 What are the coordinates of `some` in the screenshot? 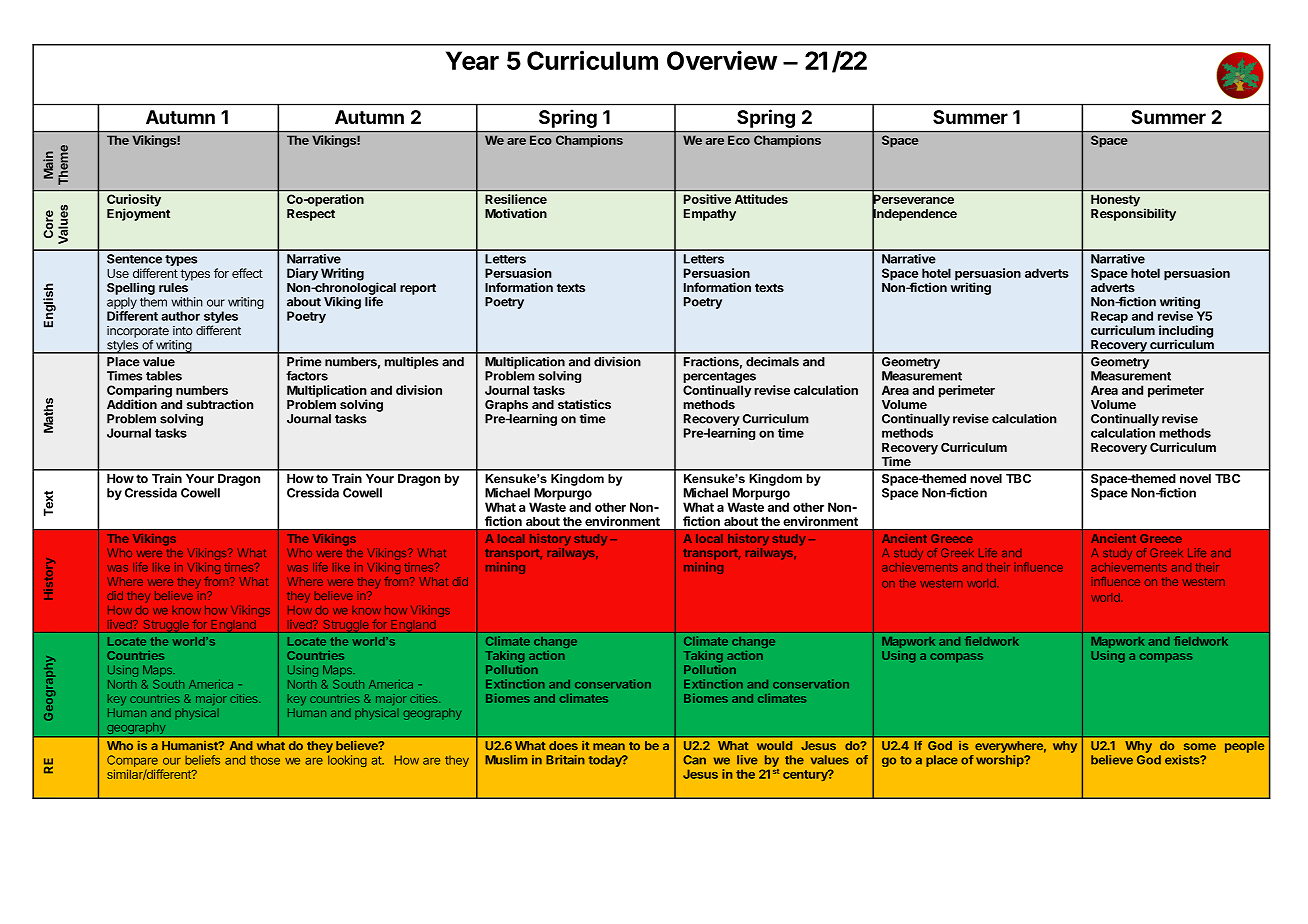 It's located at (1200, 746).
